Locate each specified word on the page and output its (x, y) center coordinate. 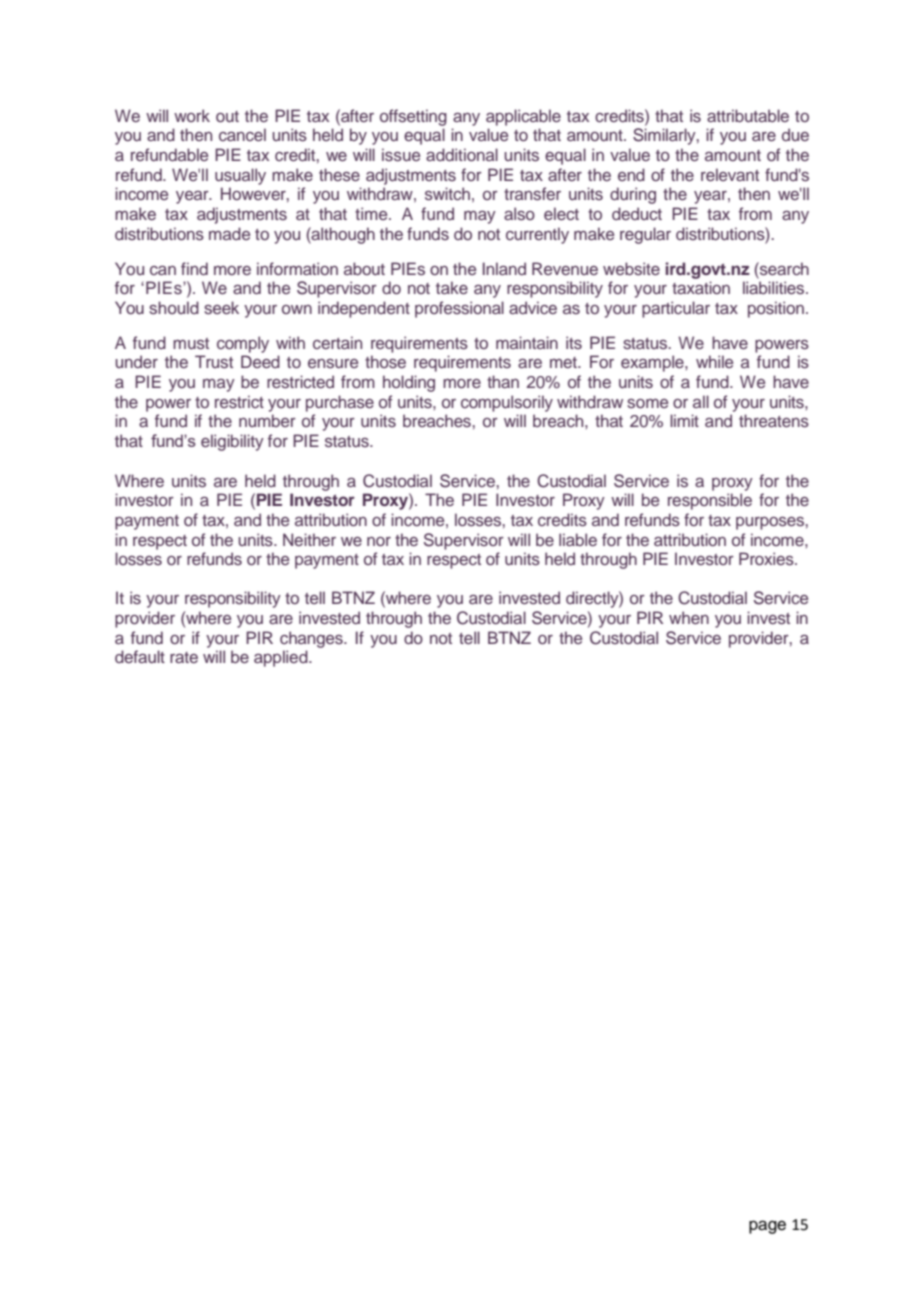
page (767, 1227)
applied (282, 658)
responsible (710, 501)
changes (312, 639)
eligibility (232, 442)
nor (379, 541)
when (689, 617)
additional (462, 154)
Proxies (767, 558)
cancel (242, 134)
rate (184, 657)
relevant (730, 174)
